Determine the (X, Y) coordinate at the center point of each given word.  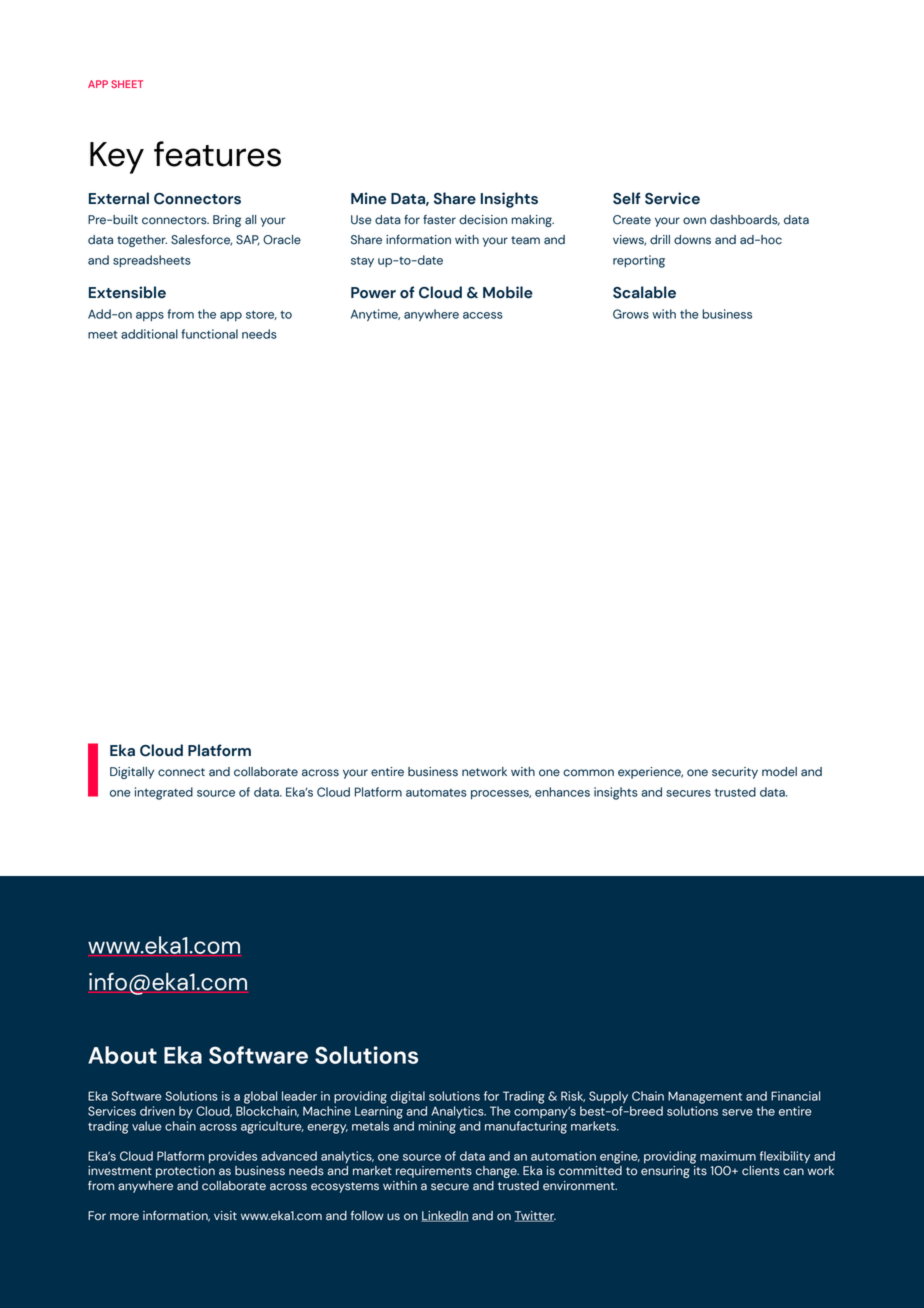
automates (436, 792)
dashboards (745, 220)
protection (185, 1172)
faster (439, 220)
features (217, 154)
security (735, 773)
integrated (164, 793)
